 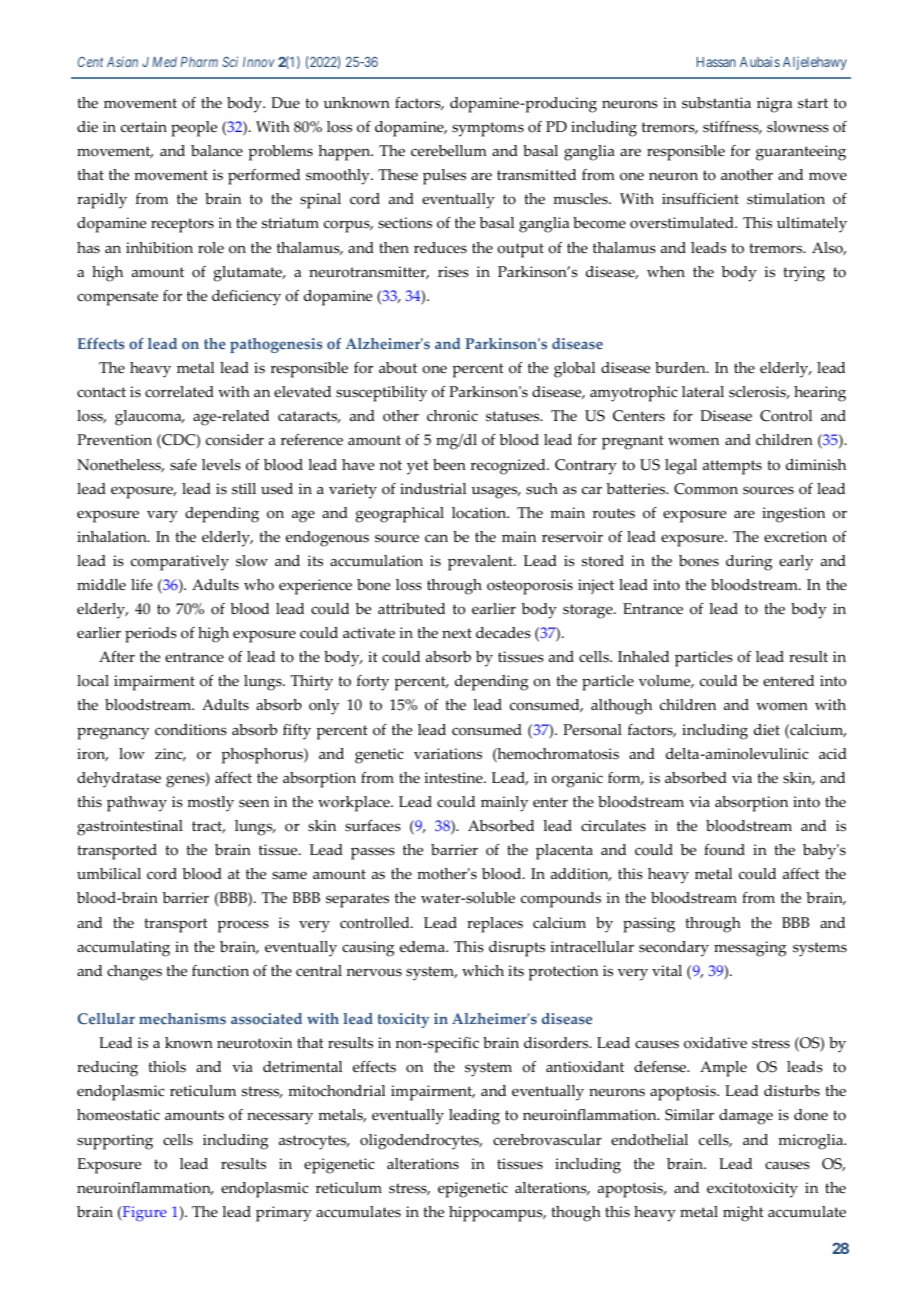 What do you see at coordinates (149, 418) in the screenshot?
I see `glaucoma` at bounding box center [149, 418].
